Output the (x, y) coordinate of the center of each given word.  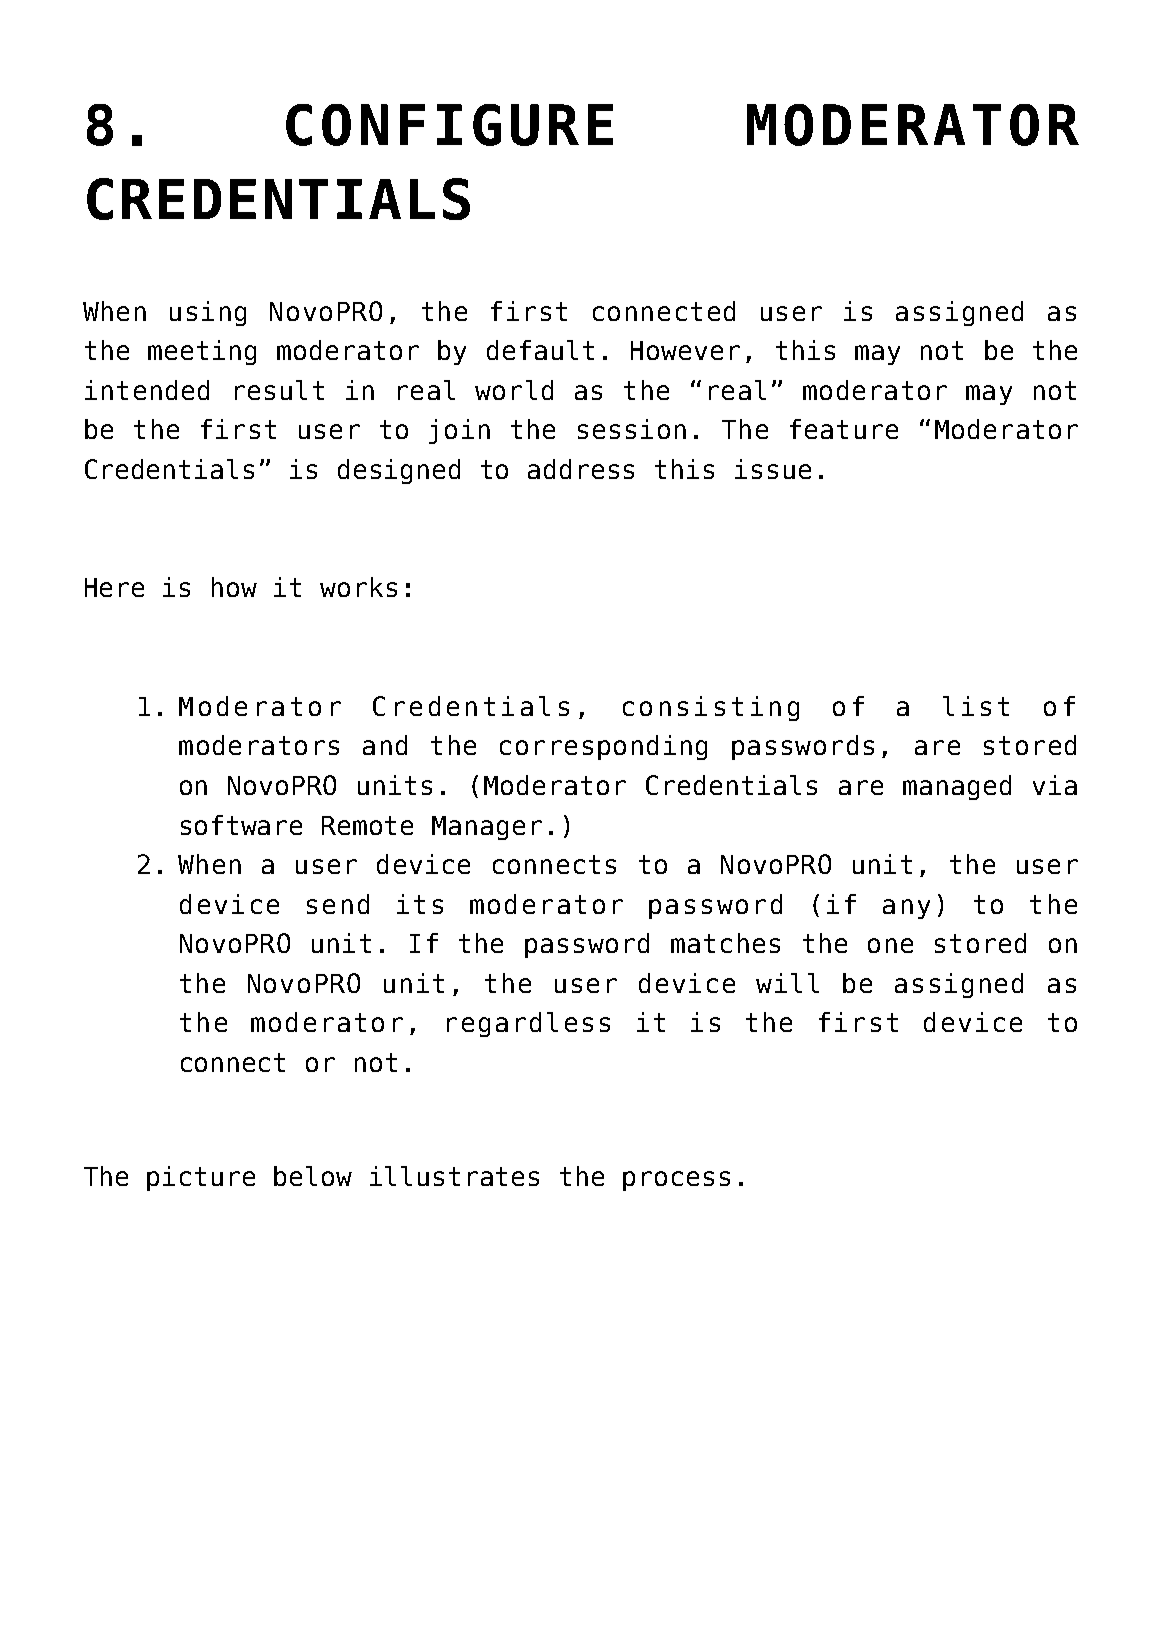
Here (114, 587)
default (540, 350)
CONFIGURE (449, 125)
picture (201, 1178)
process (676, 1181)
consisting (711, 708)
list (976, 706)
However (685, 350)
